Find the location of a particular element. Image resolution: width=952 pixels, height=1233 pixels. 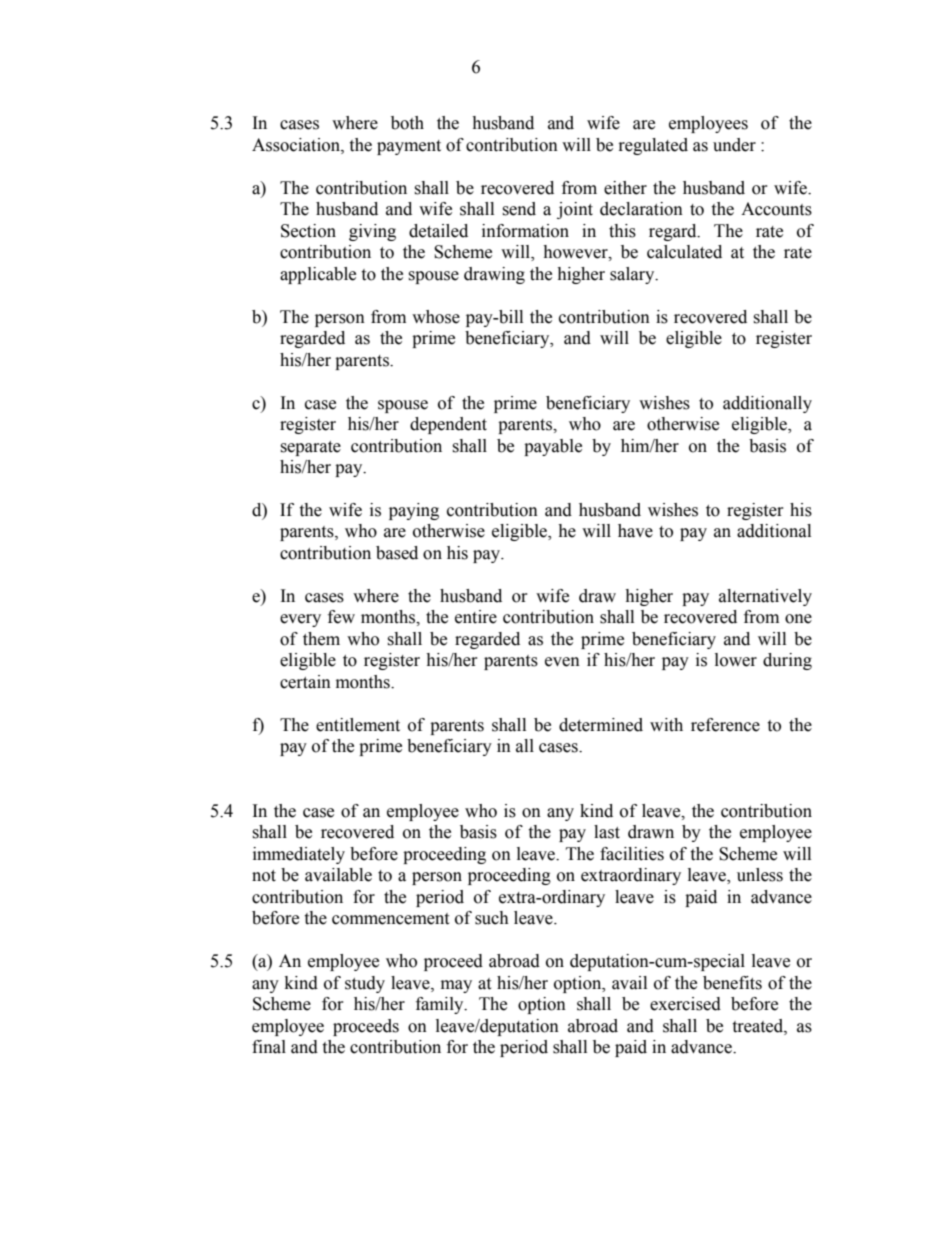

payable is located at coordinates (553, 447).
